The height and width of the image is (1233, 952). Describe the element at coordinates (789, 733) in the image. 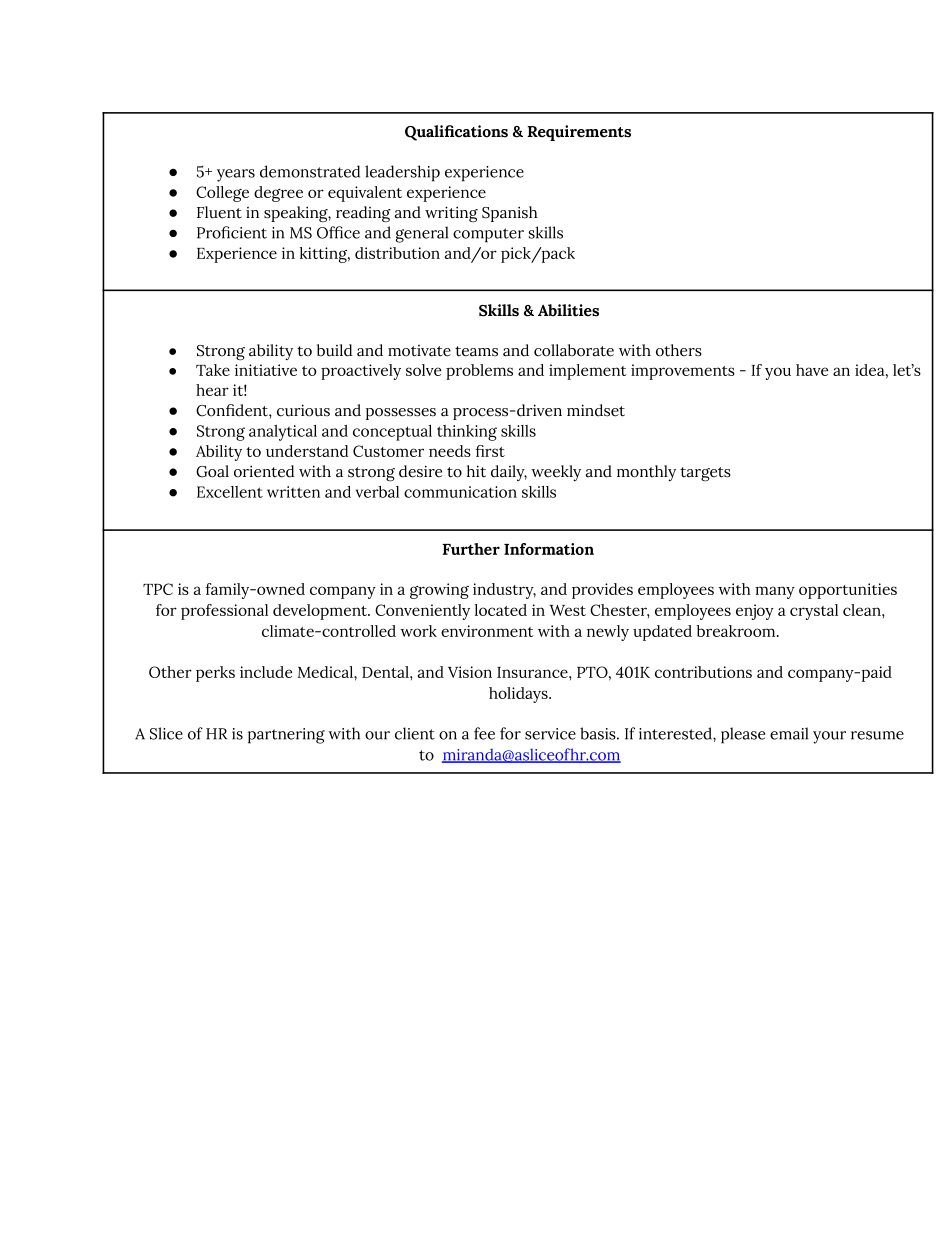

I see `email` at that location.
